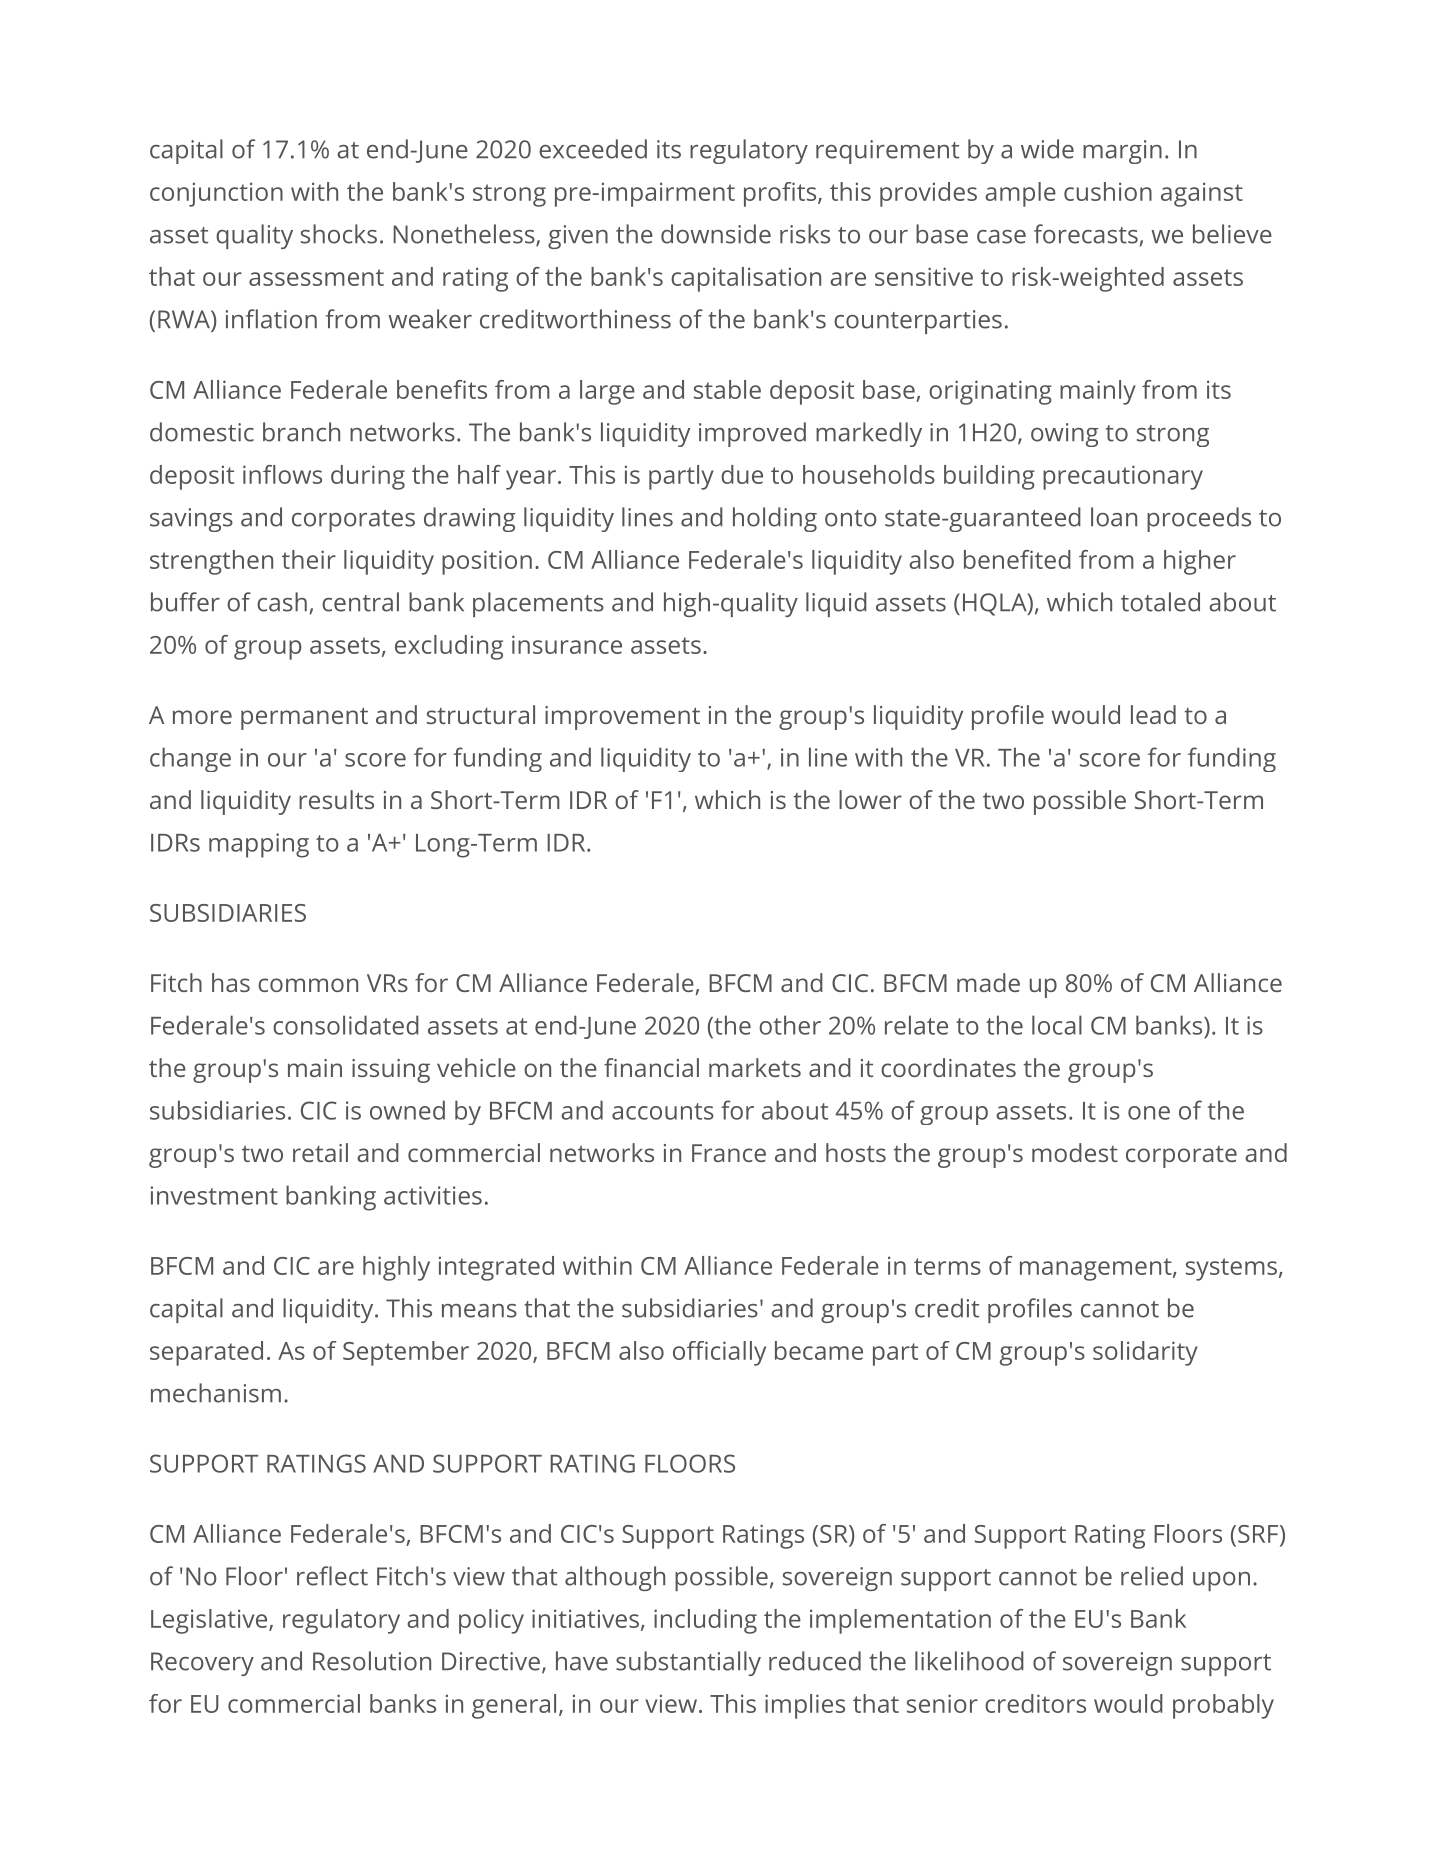 Image resolution: width=1445 pixels, height=1870 pixels. Describe the element at coordinates (1075, 1152) in the document. I see `modest` at that location.
